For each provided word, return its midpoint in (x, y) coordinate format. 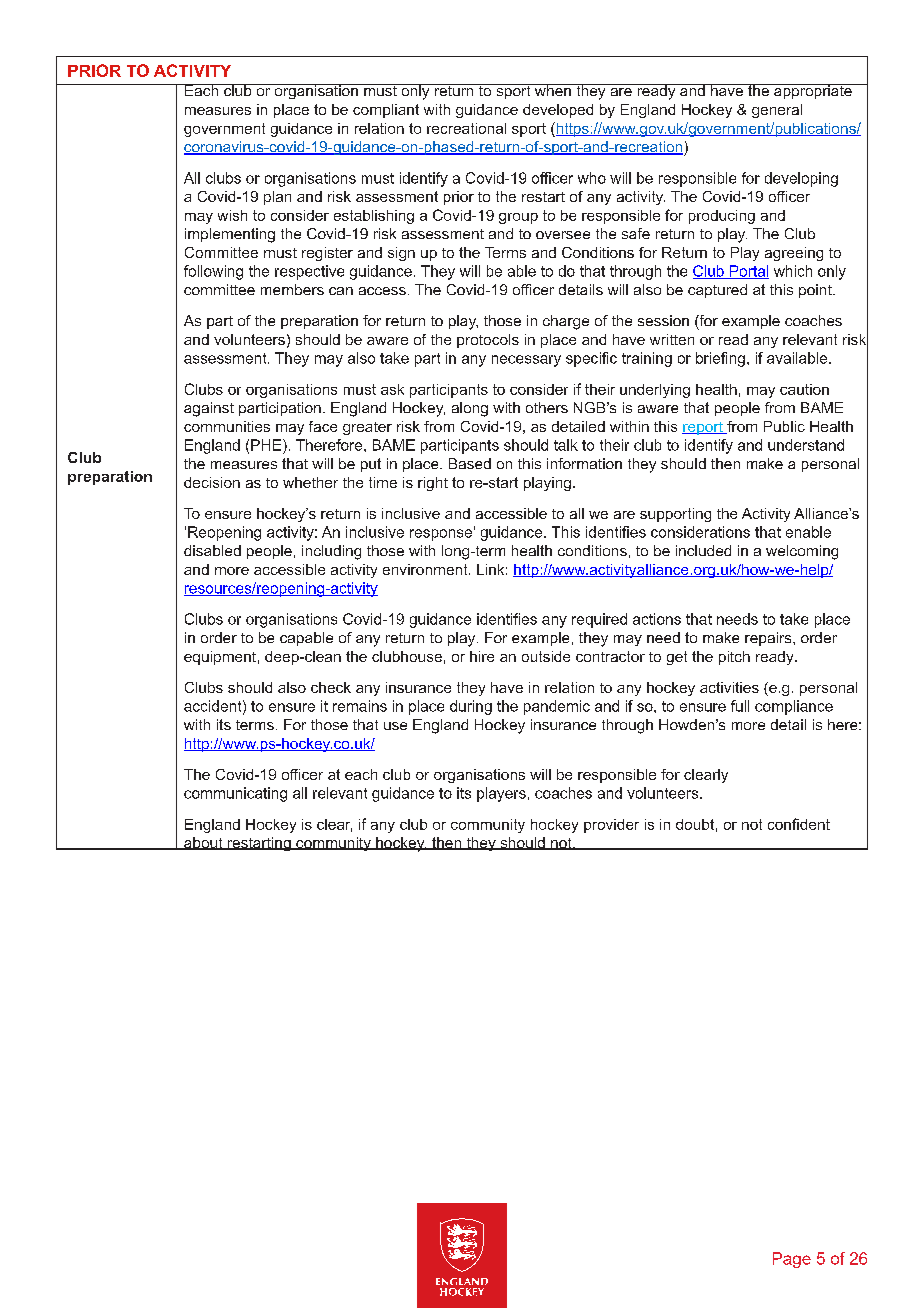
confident (799, 824)
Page (792, 1260)
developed (558, 111)
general (777, 111)
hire (482, 656)
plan (277, 198)
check (331, 687)
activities (729, 687)
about (203, 843)
